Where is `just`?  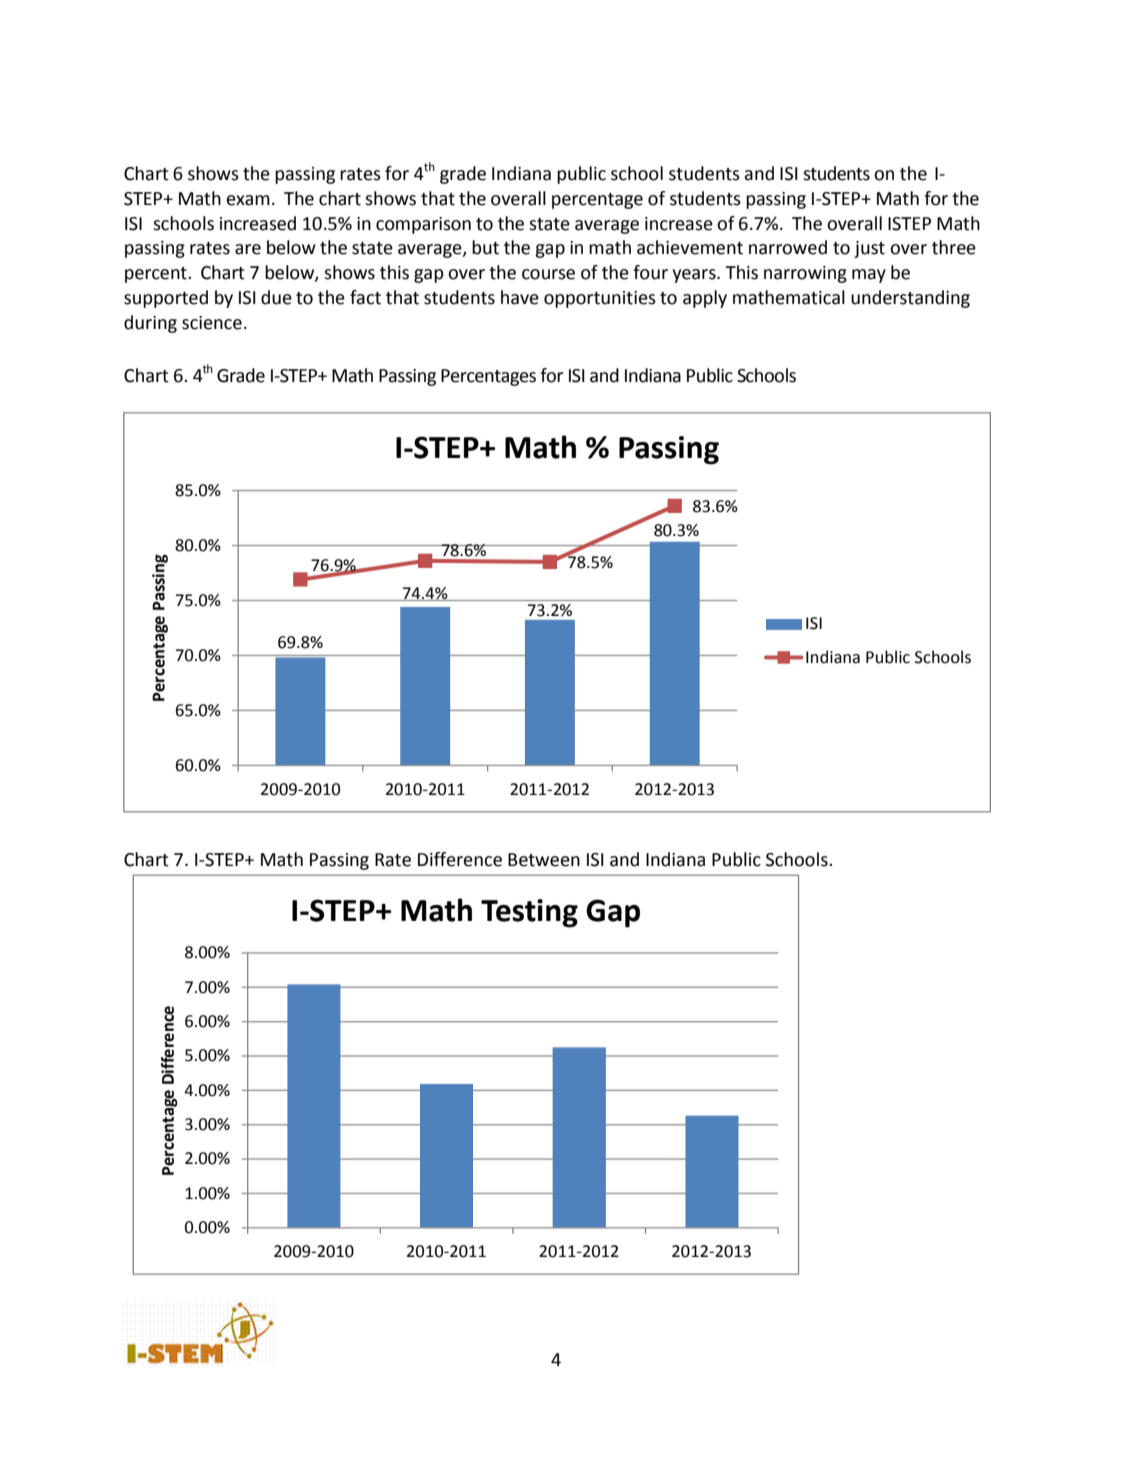 just is located at coordinates (869, 249).
